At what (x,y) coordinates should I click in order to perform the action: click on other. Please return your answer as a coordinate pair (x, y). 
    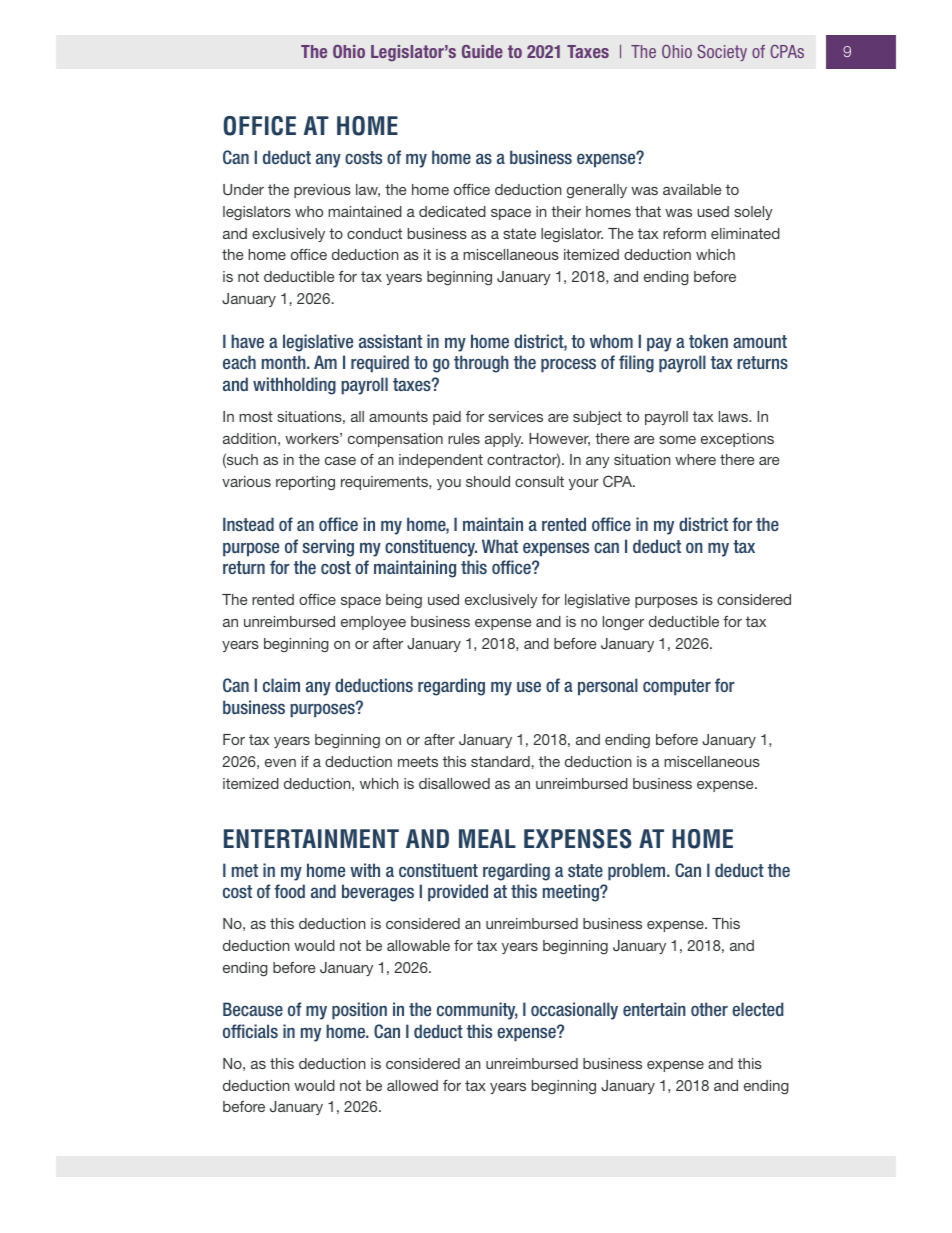
    Looking at the image, I should click on (709, 1009).
